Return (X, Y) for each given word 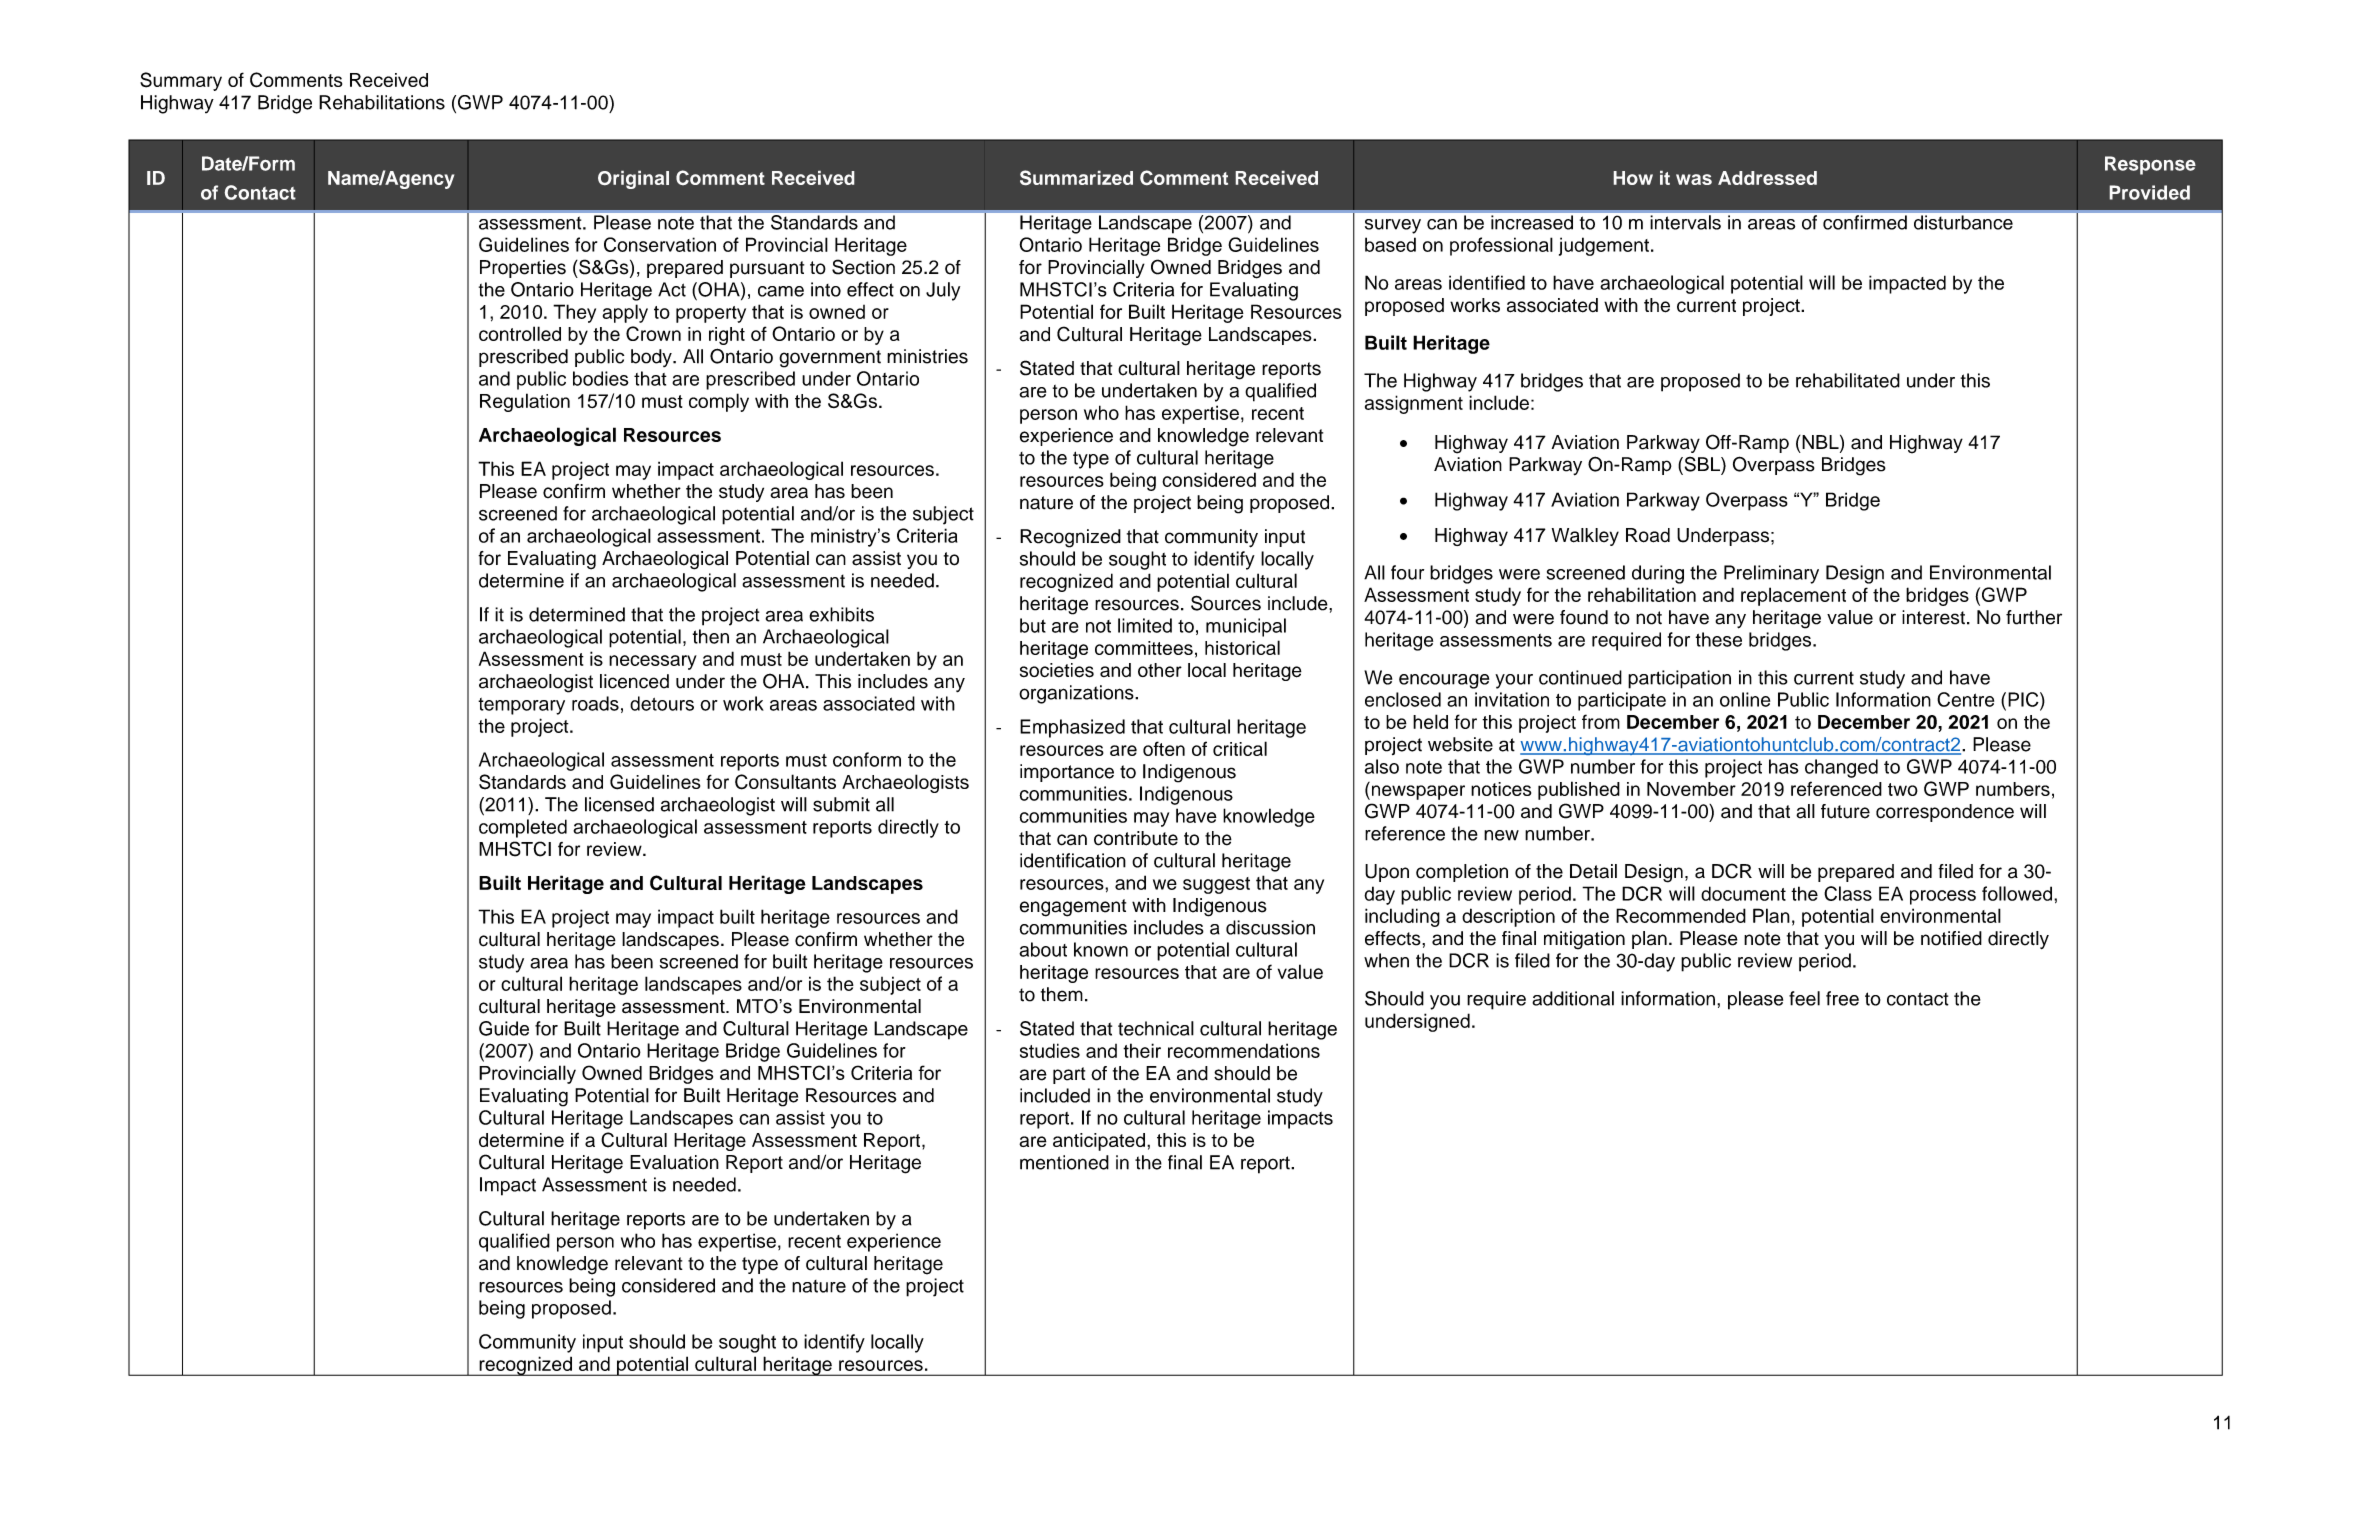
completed (523, 828)
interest (1933, 617)
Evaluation (674, 1162)
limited (1145, 625)
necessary (653, 662)
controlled (520, 333)
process (1943, 897)
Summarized (1076, 177)
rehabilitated (1848, 380)
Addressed (1767, 178)
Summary (181, 81)
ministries (927, 356)
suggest (1216, 885)
